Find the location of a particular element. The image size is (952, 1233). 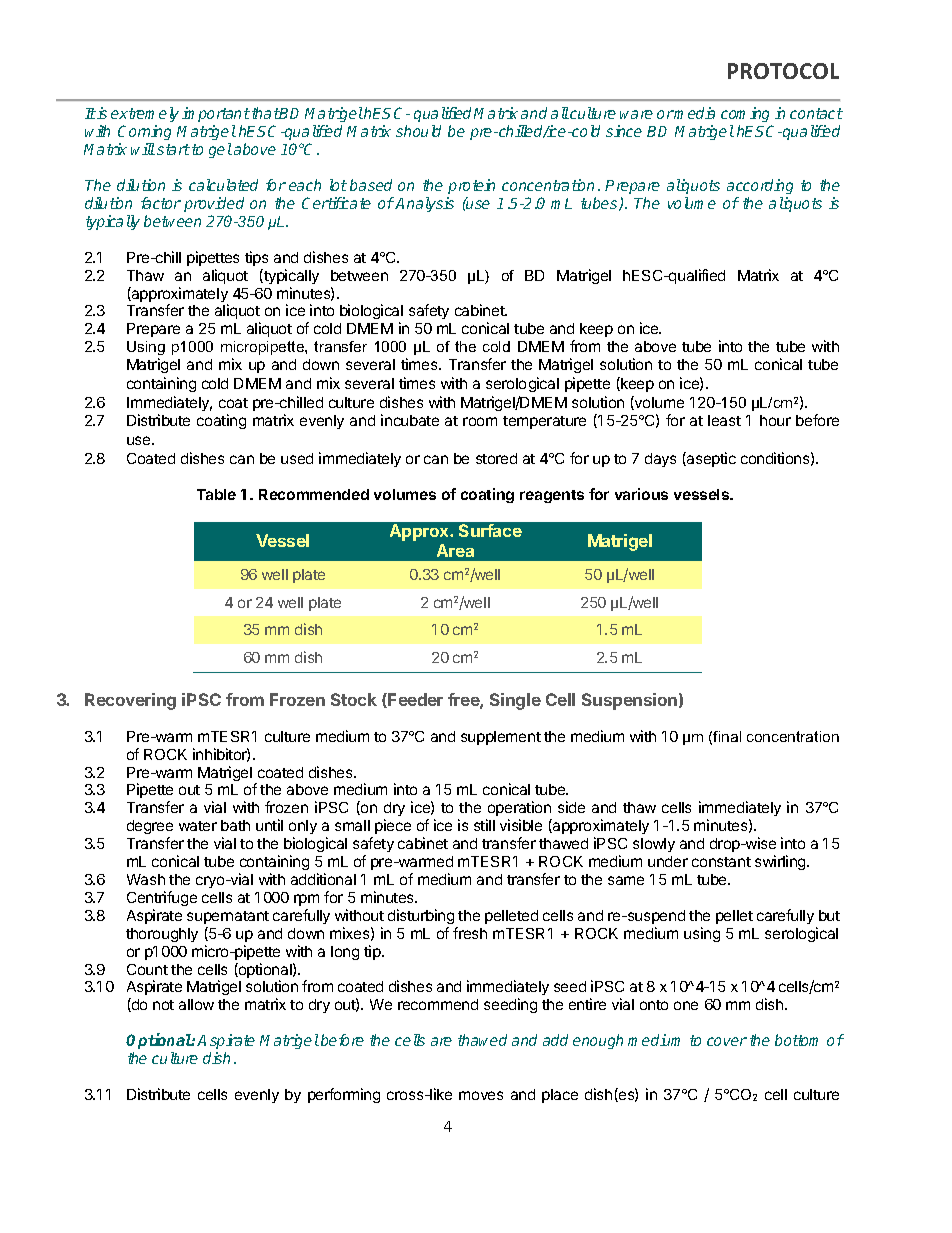

allow is located at coordinates (196, 1004).
